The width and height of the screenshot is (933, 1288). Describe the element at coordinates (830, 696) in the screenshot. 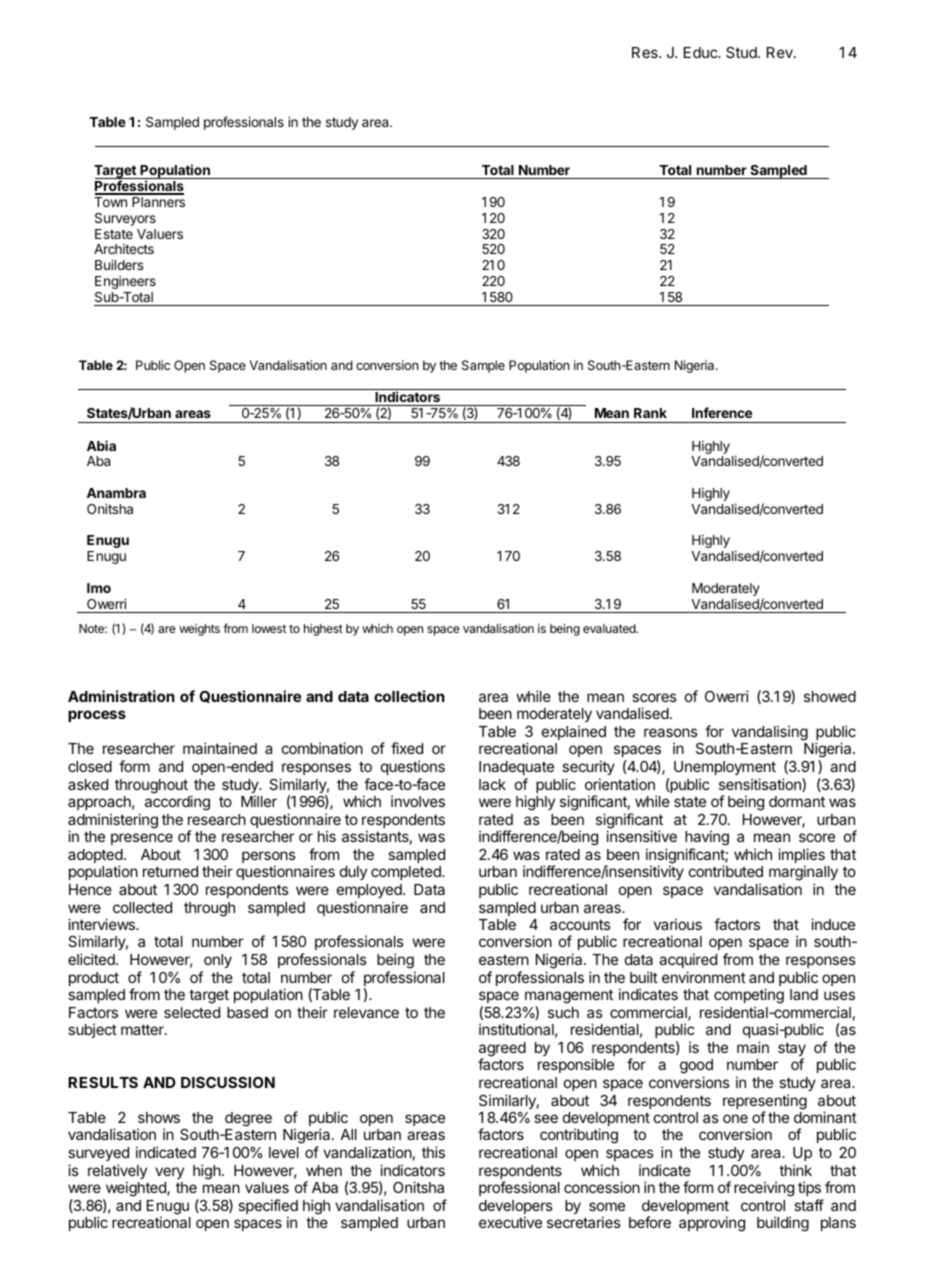

I see `showed` at that location.
